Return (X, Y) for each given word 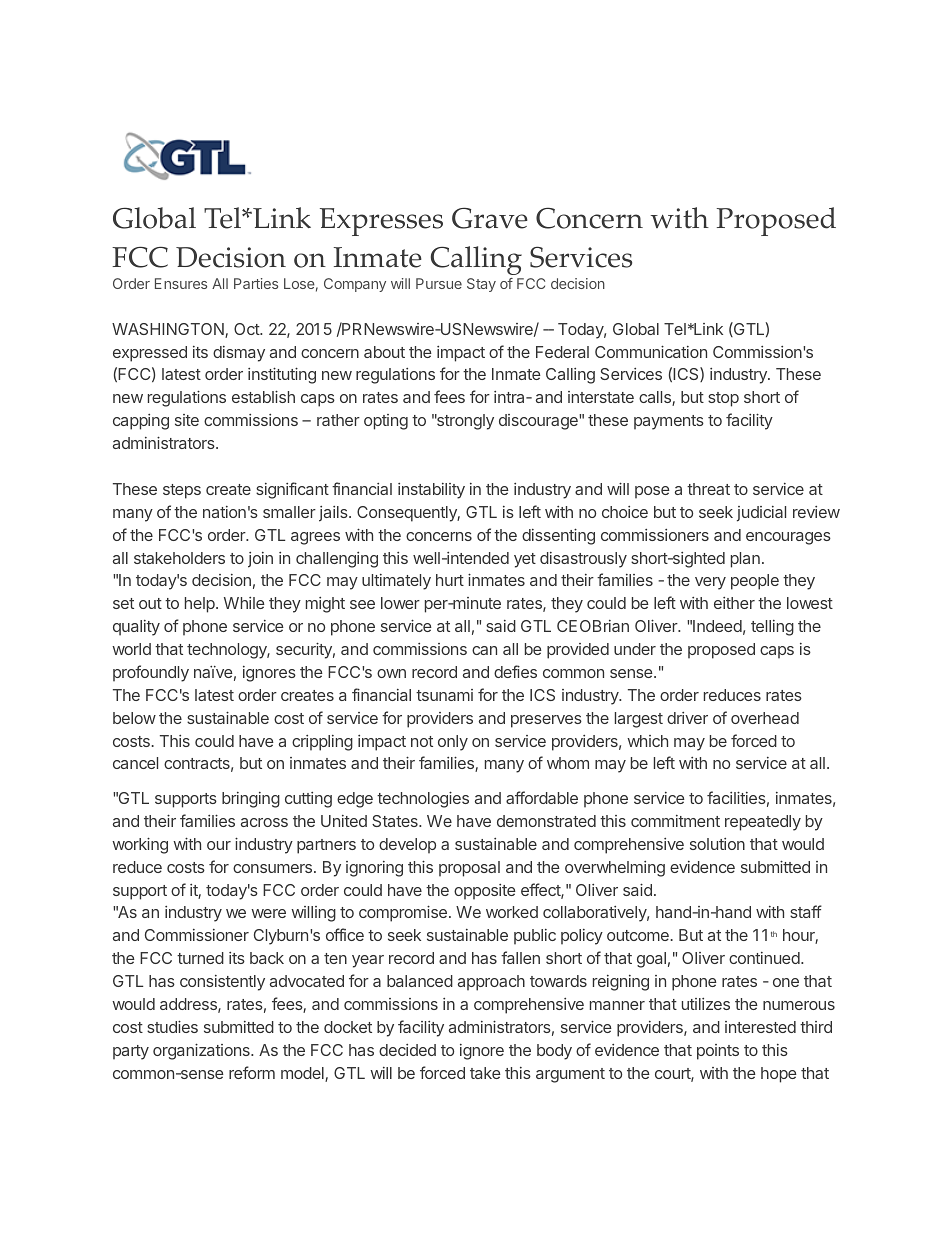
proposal (469, 869)
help (201, 605)
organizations (202, 1051)
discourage (539, 422)
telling (772, 628)
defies (515, 671)
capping (141, 422)
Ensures (181, 283)
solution (717, 844)
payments (669, 422)
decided (407, 1050)
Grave (490, 218)
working (140, 845)
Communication (651, 351)
